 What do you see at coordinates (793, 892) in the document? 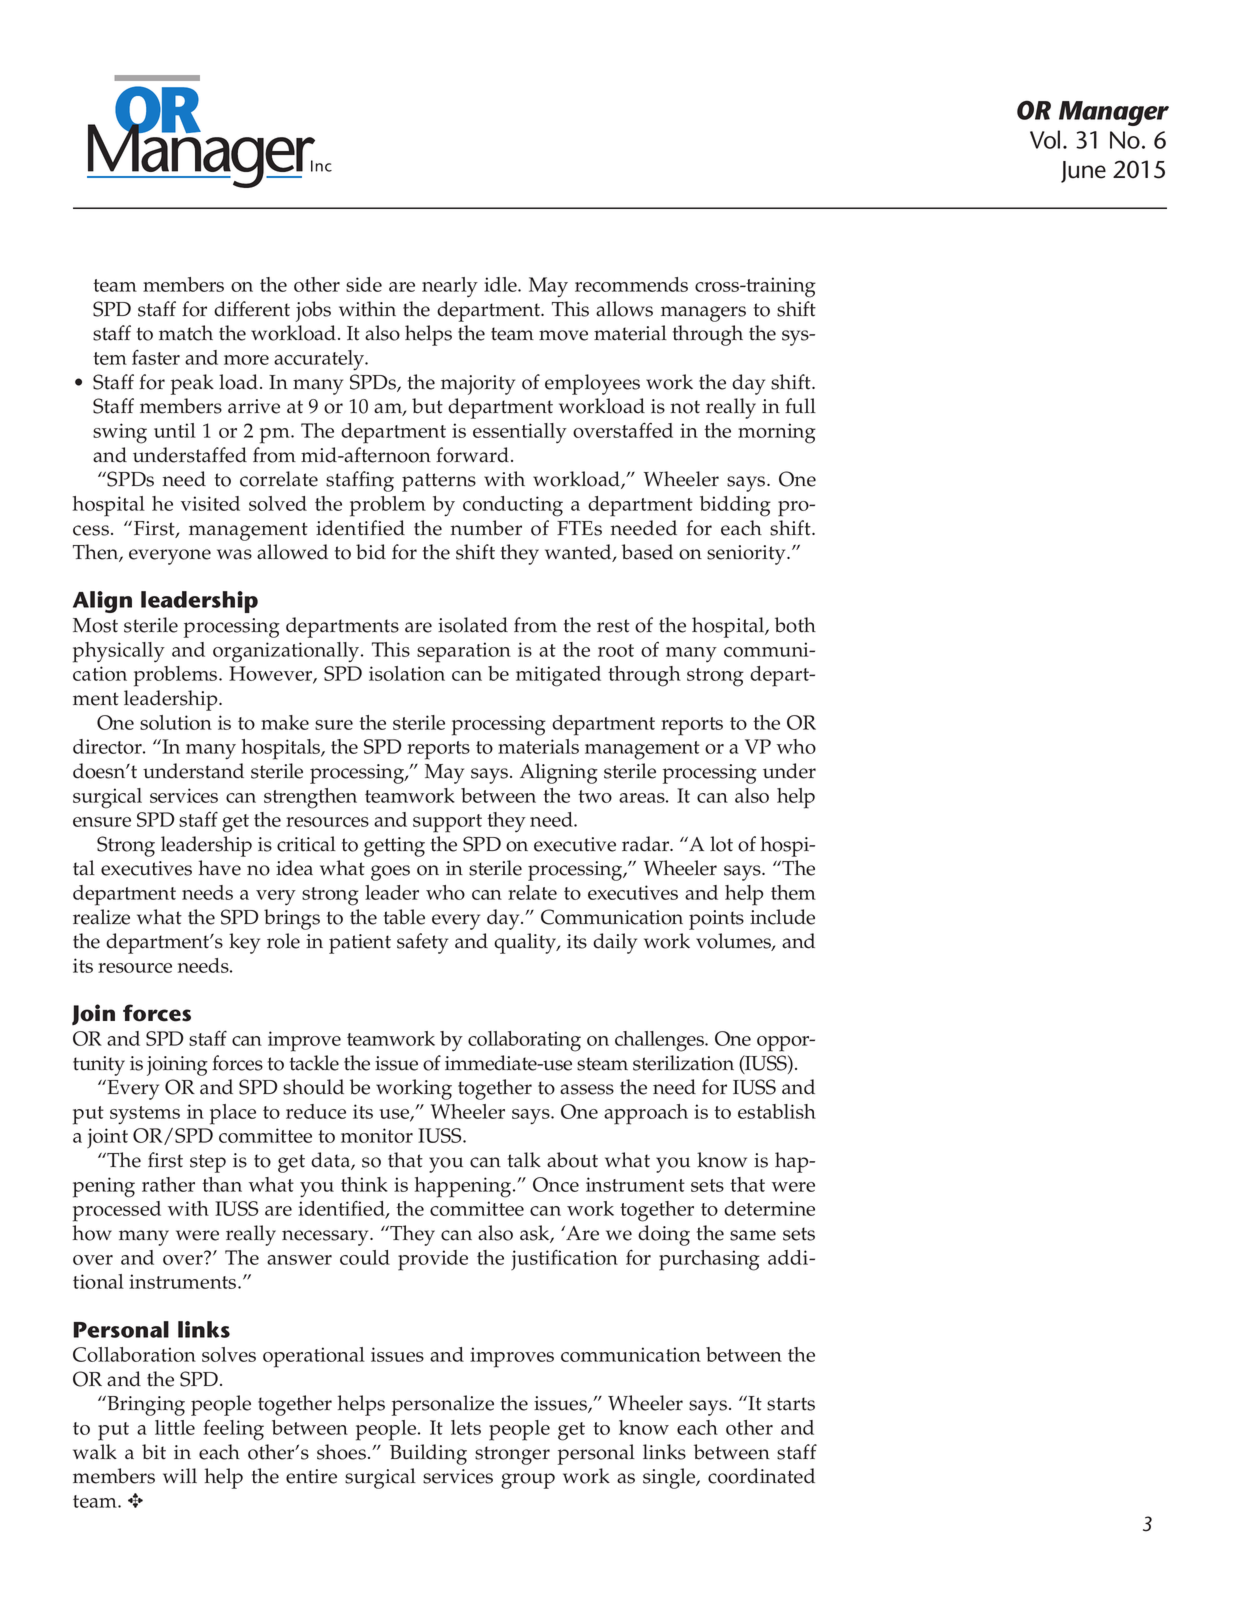
I see `them` at bounding box center [793, 892].
